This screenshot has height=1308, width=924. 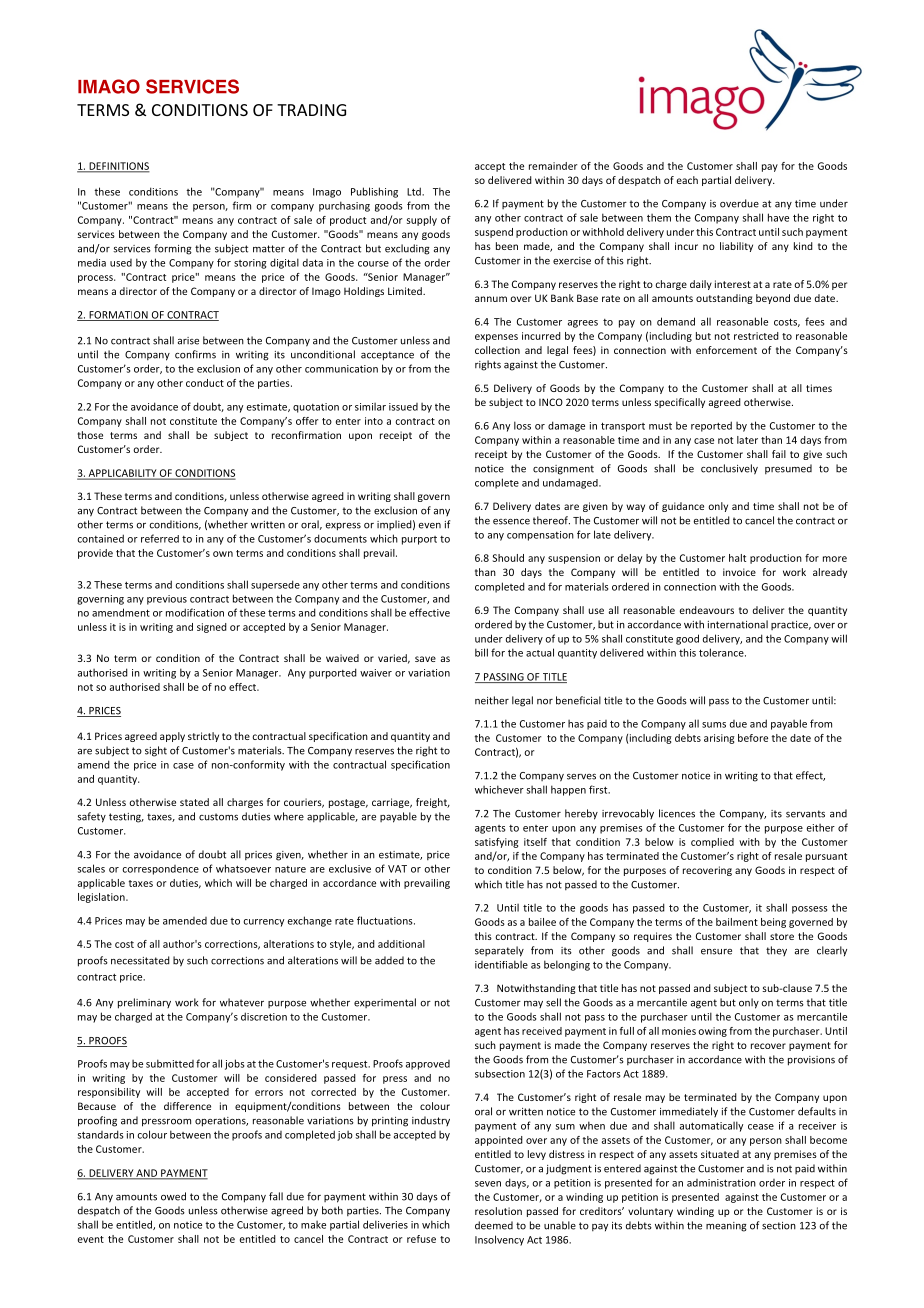 I want to click on meaning, so click(x=726, y=1227).
